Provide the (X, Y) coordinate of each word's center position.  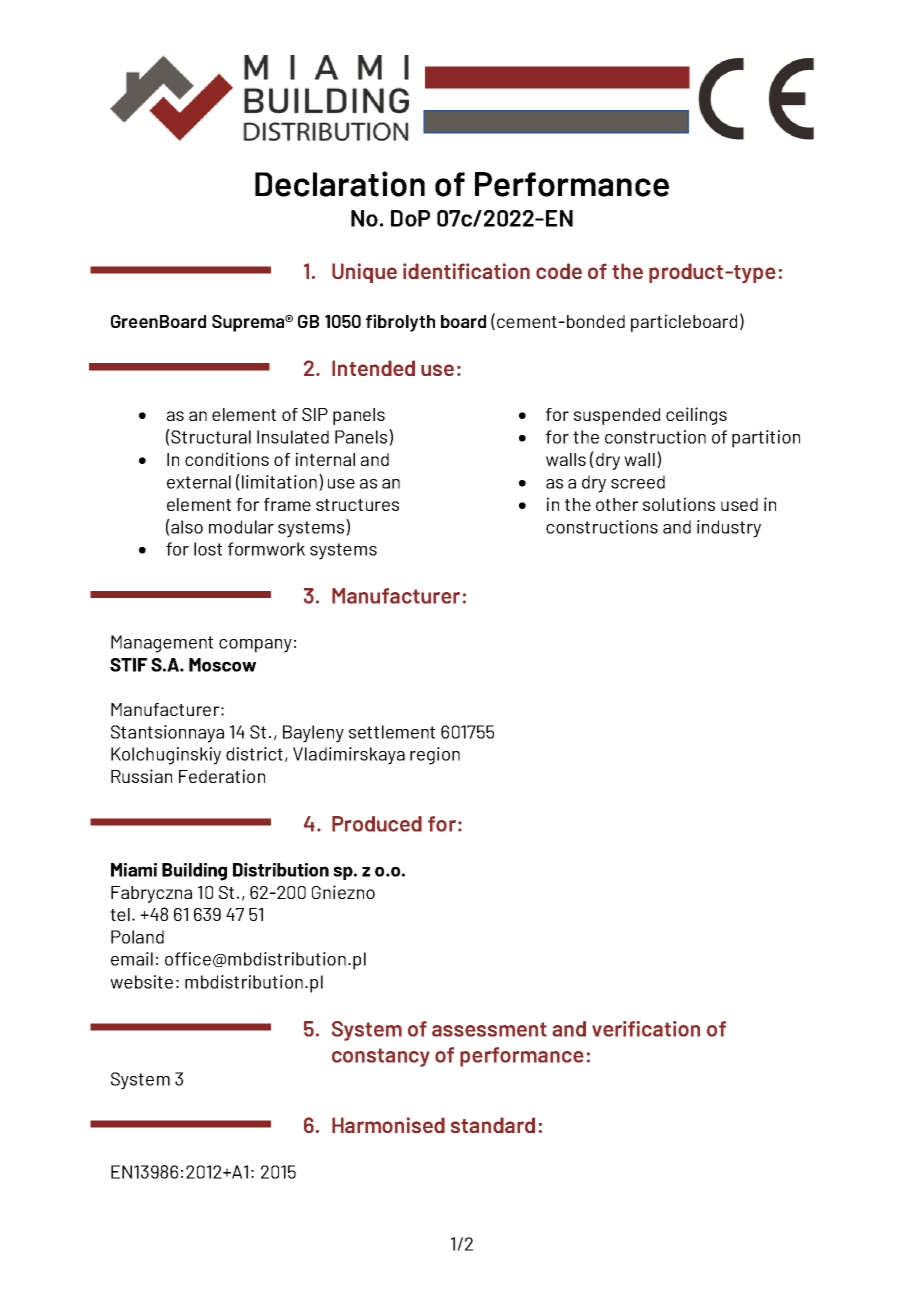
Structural (210, 437)
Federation (222, 776)
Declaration (340, 184)
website (141, 982)
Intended (373, 368)
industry (729, 529)
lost (208, 549)
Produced (377, 824)
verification (646, 1029)
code (559, 271)
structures (357, 505)
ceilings (696, 416)
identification (466, 271)
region (435, 756)
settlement (392, 732)
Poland (137, 937)
